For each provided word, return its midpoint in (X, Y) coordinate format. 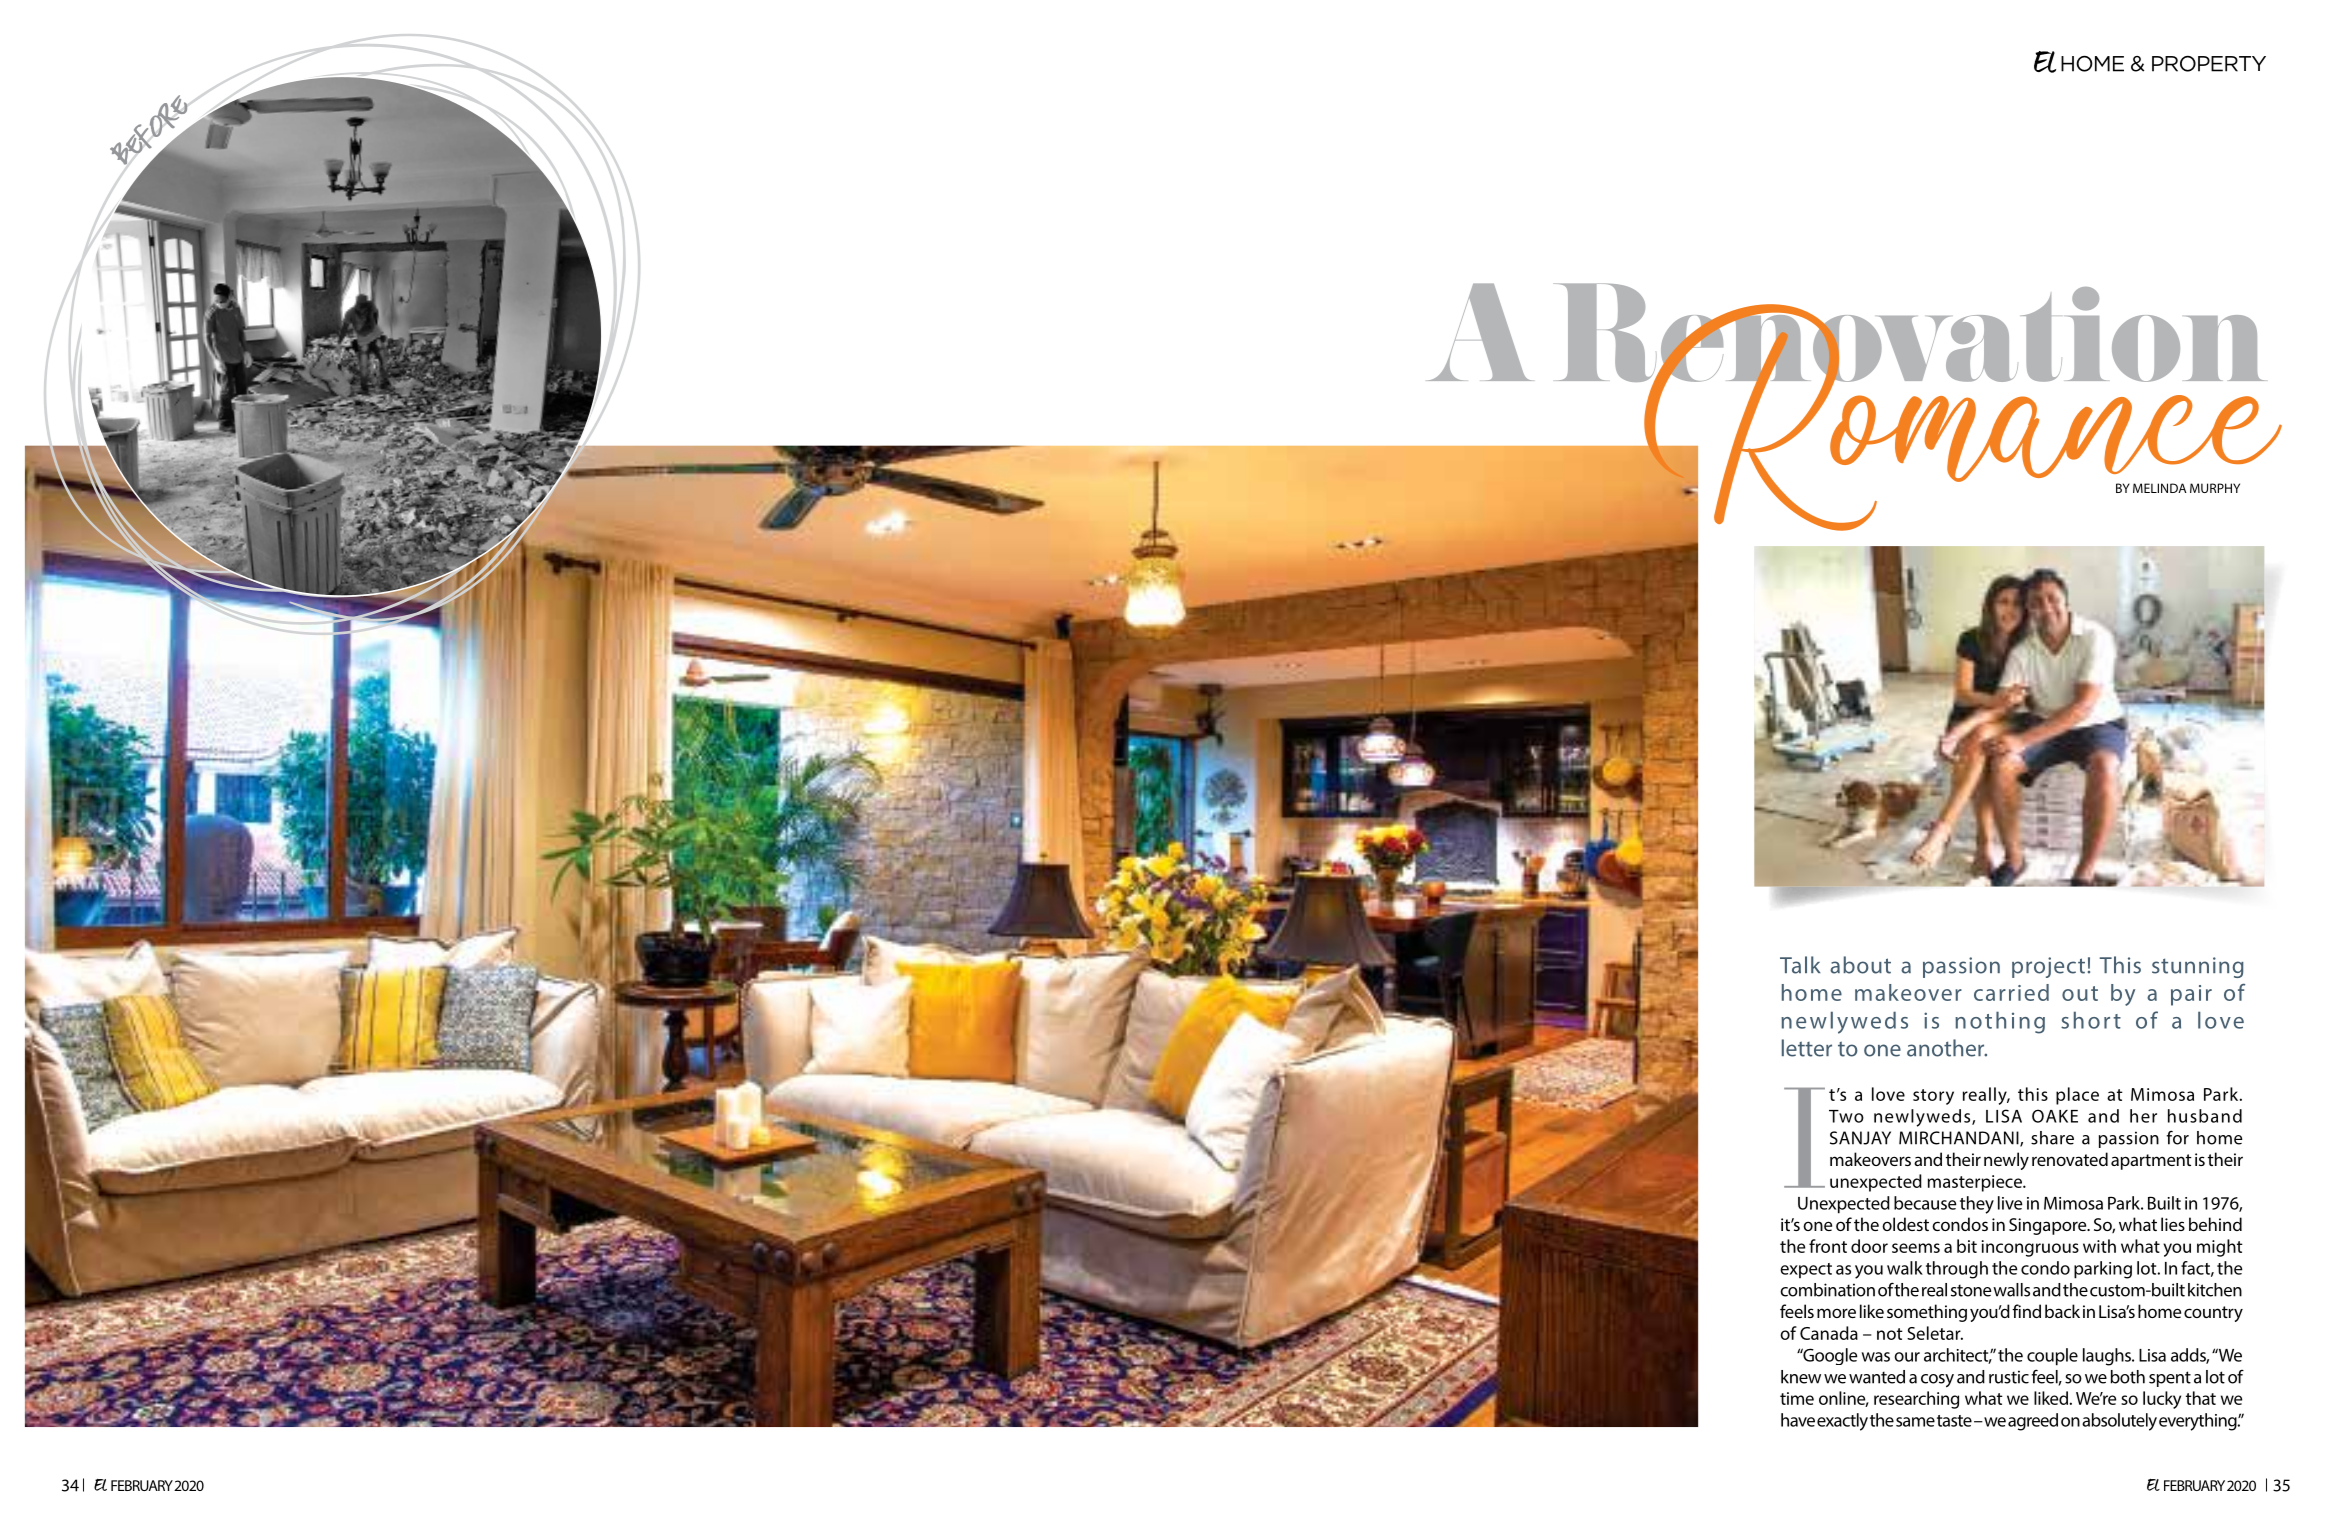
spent (2170, 1379)
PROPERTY (2209, 64)
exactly (1842, 1422)
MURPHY (2215, 488)
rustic (2009, 1377)
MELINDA (2160, 488)
